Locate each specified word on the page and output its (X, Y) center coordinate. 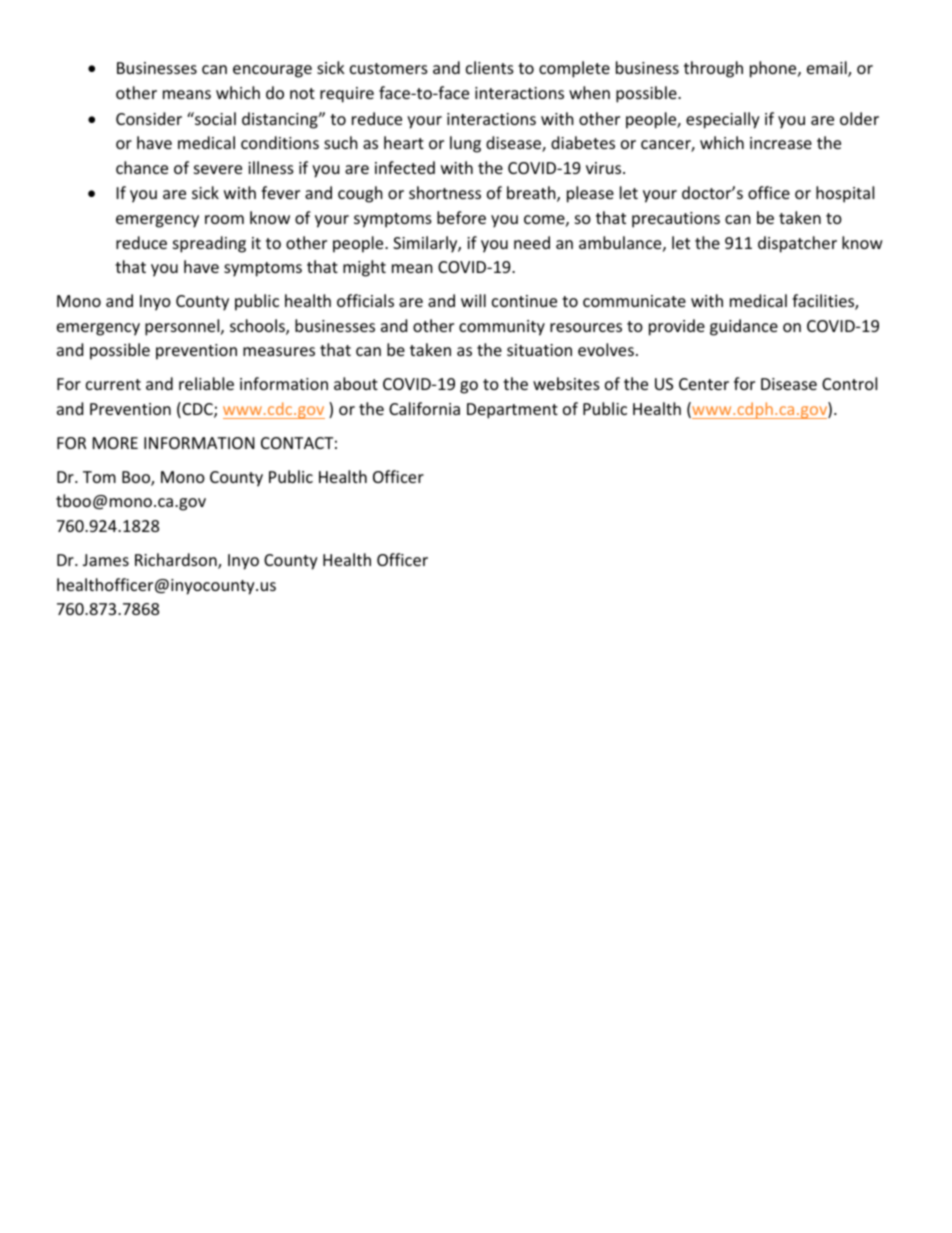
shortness (445, 192)
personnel (183, 327)
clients (490, 67)
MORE (115, 443)
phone (774, 69)
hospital (845, 194)
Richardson (177, 561)
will (473, 300)
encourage (272, 71)
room (224, 219)
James (106, 560)
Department (512, 411)
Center (704, 384)
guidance (744, 327)
